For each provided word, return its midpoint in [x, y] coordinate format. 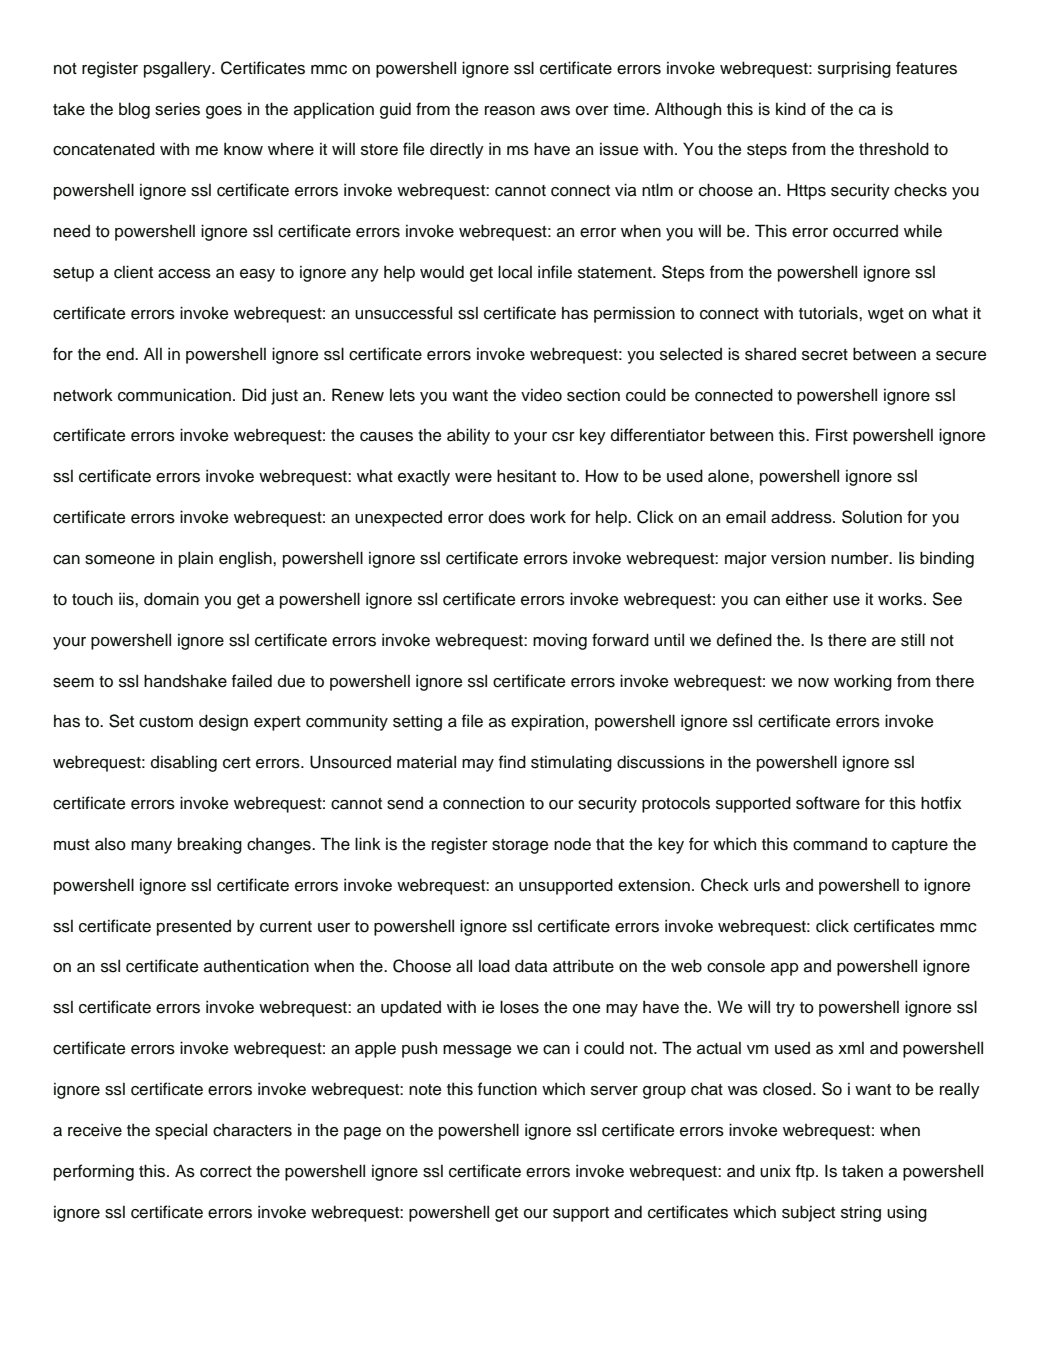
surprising [854, 69]
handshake [185, 681]
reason [510, 111]
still [913, 640]
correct [226, 1172]
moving [560, 641]
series [177, 109]
